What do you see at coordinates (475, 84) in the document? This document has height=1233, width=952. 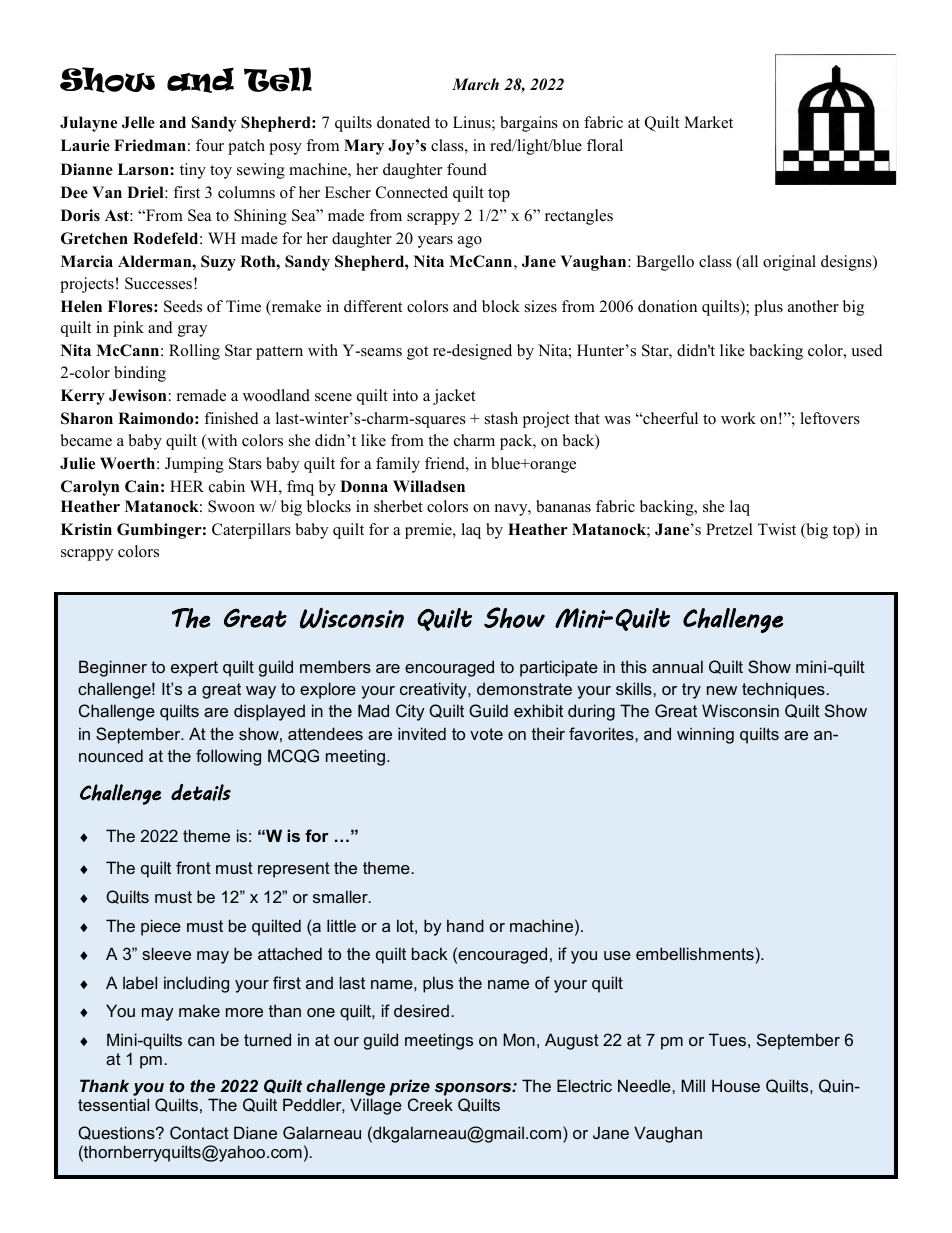 I see `March` at bounding box center [475, 84].
